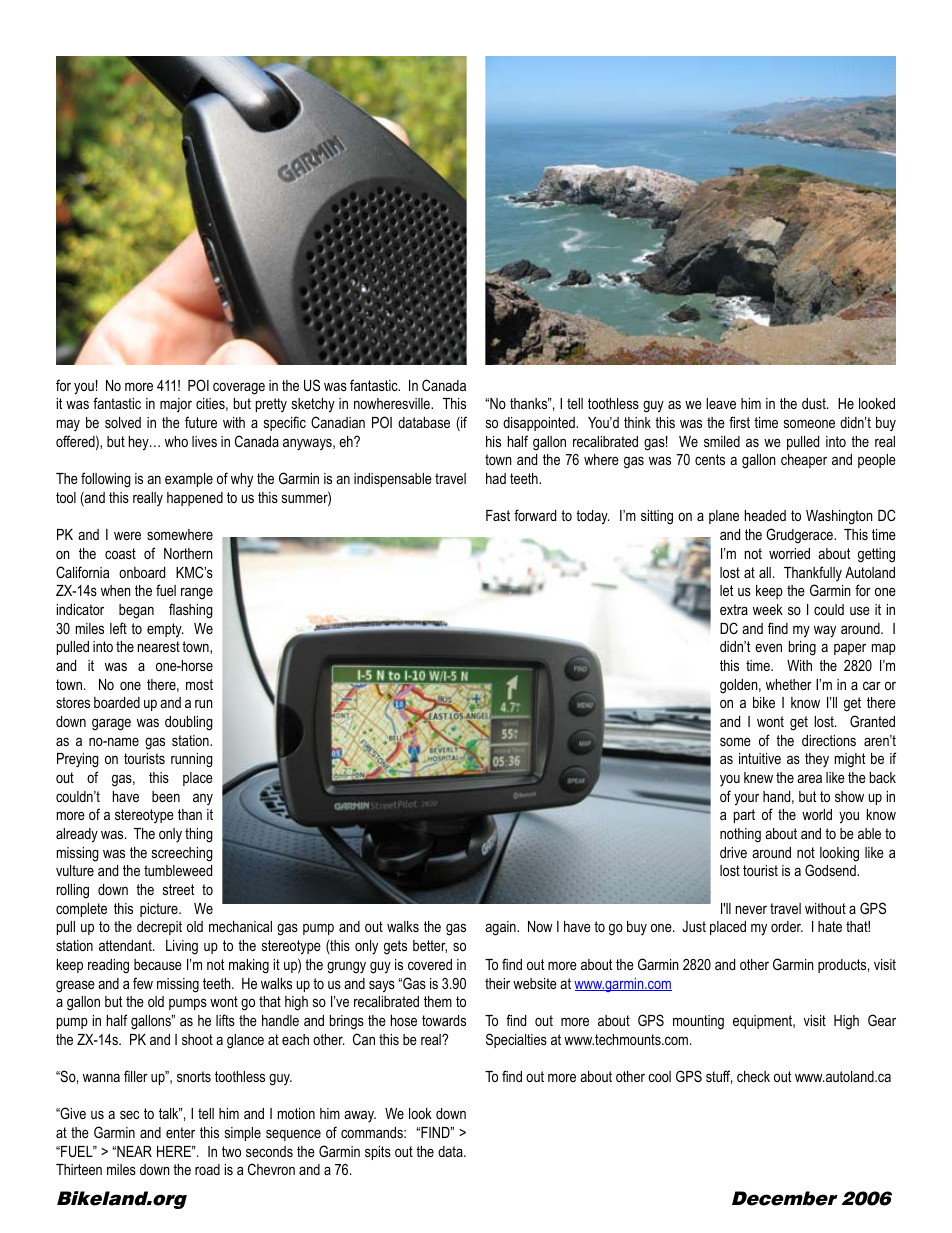 The width and height of the page is (952, 1233). Describe the element at coordinates (176, 405) in the page. I see `major` at that location.
